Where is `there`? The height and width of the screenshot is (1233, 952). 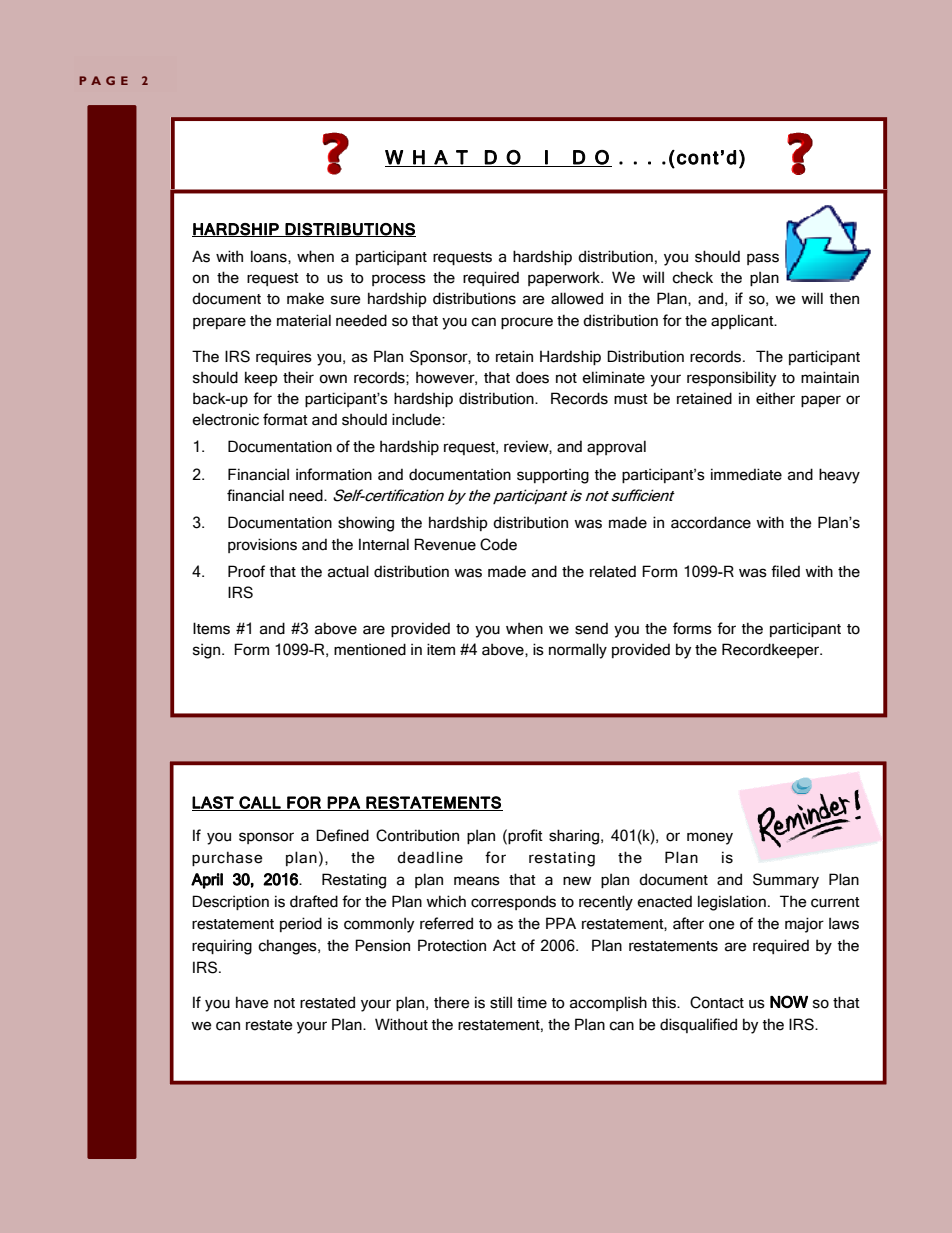 there is located at coordinates (452, 1002).
